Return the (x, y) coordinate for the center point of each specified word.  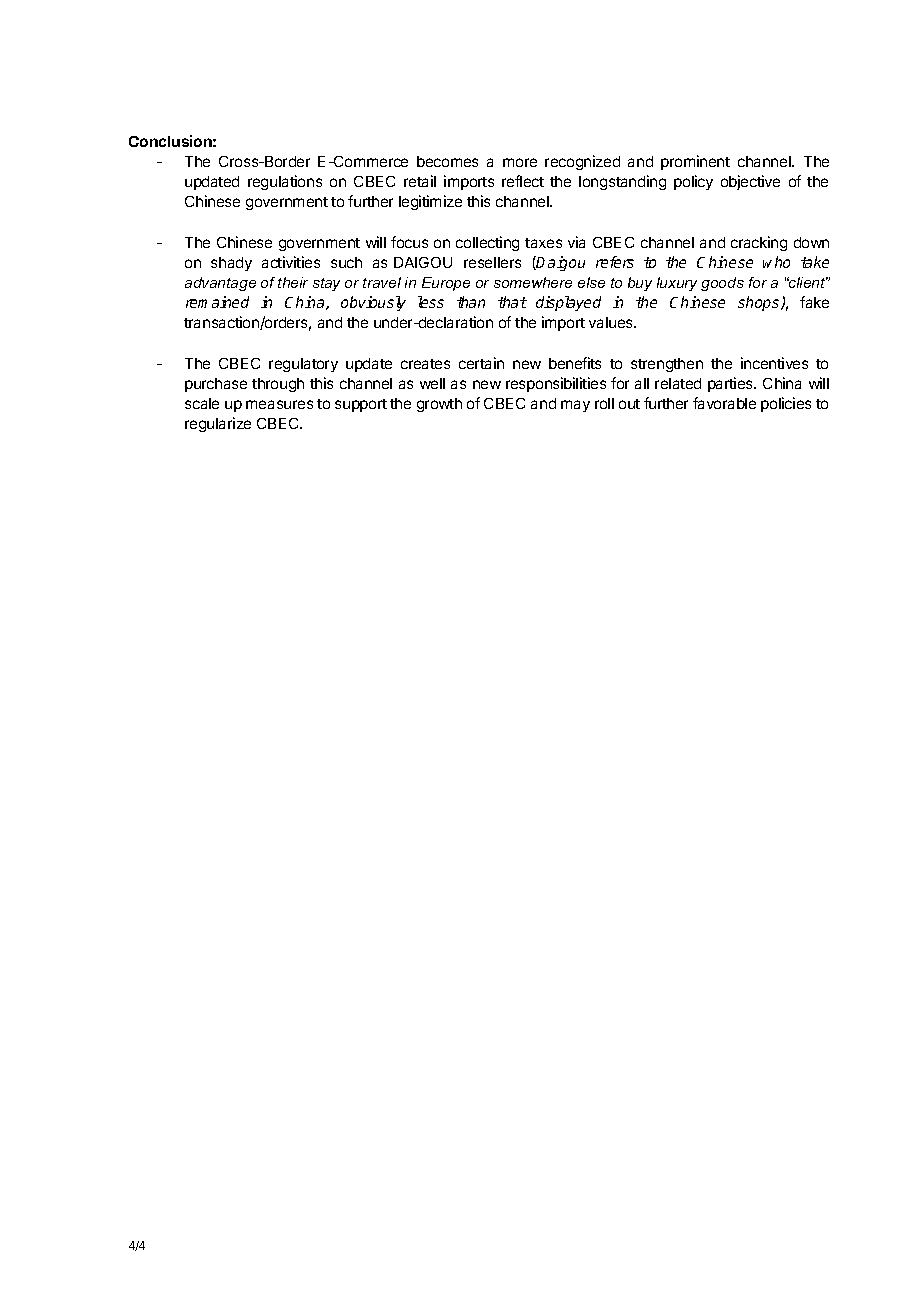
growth (439, 405)
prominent (695, 162)
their (293, 282)
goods (722, 284)
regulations (285, 182)
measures (279, 404)
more (520, 162)
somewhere (533, 282)
